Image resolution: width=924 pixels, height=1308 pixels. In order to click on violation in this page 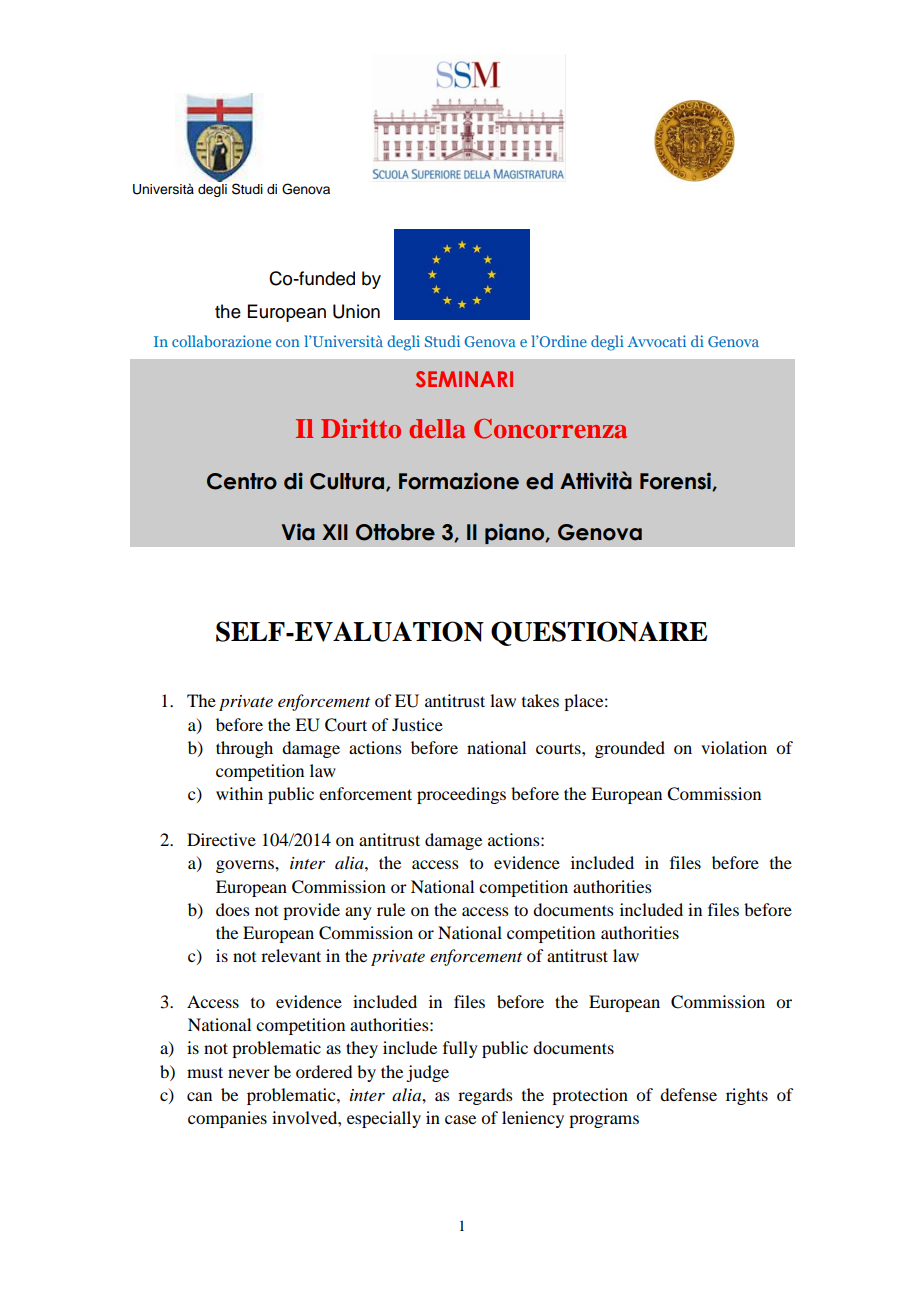, I will do `click(734, 747)`.
